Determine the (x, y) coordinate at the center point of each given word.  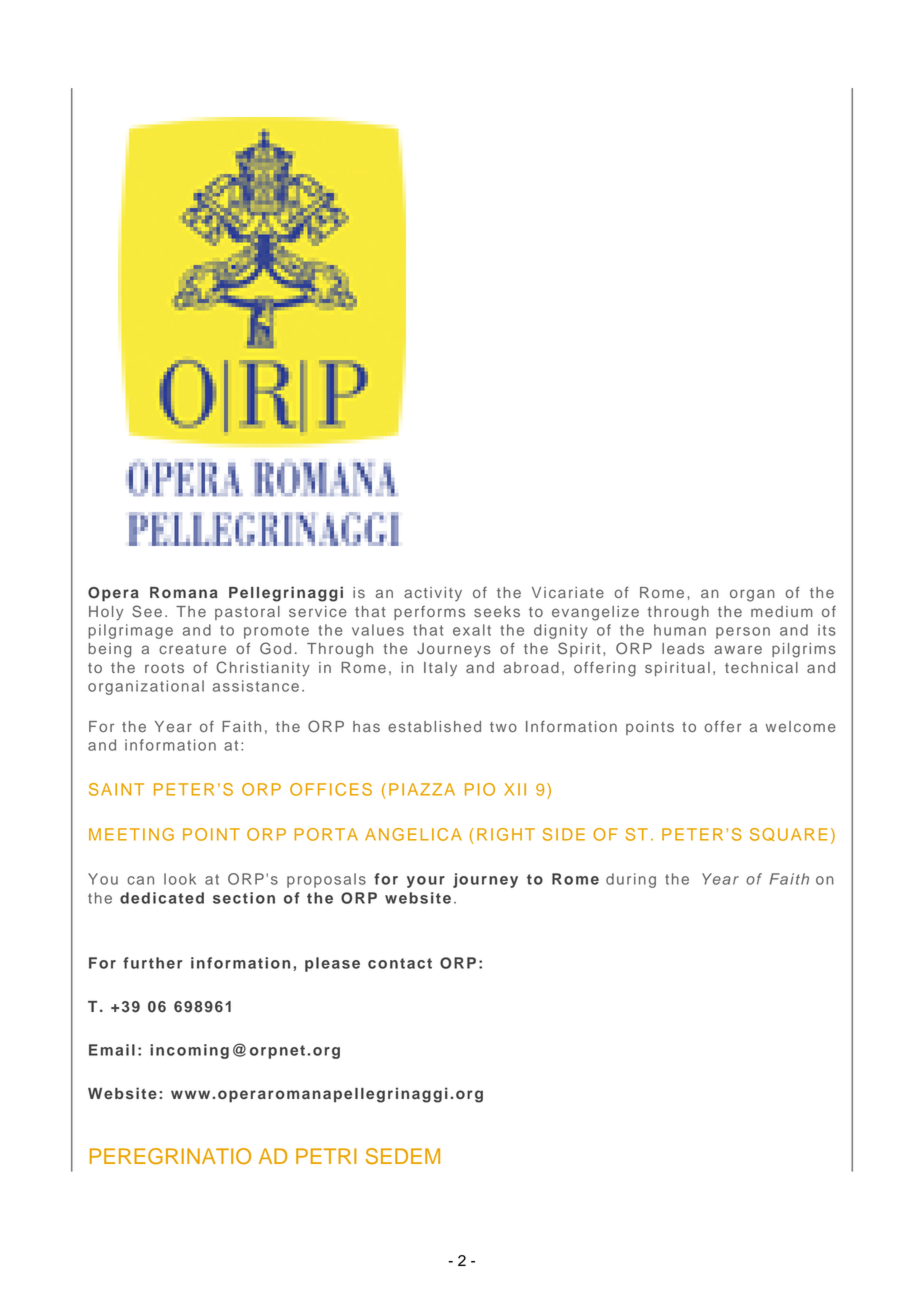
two (503, 727)
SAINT (116, 789)
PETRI (326, 1156)
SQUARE (788, 834)
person (743, 633)
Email (112, 1050)
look (180, 879)
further (153, 963)
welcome (801, 726)
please (332, 964)
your (426, 882)
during (631, 880)
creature (192, 649)
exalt (472, 630)
